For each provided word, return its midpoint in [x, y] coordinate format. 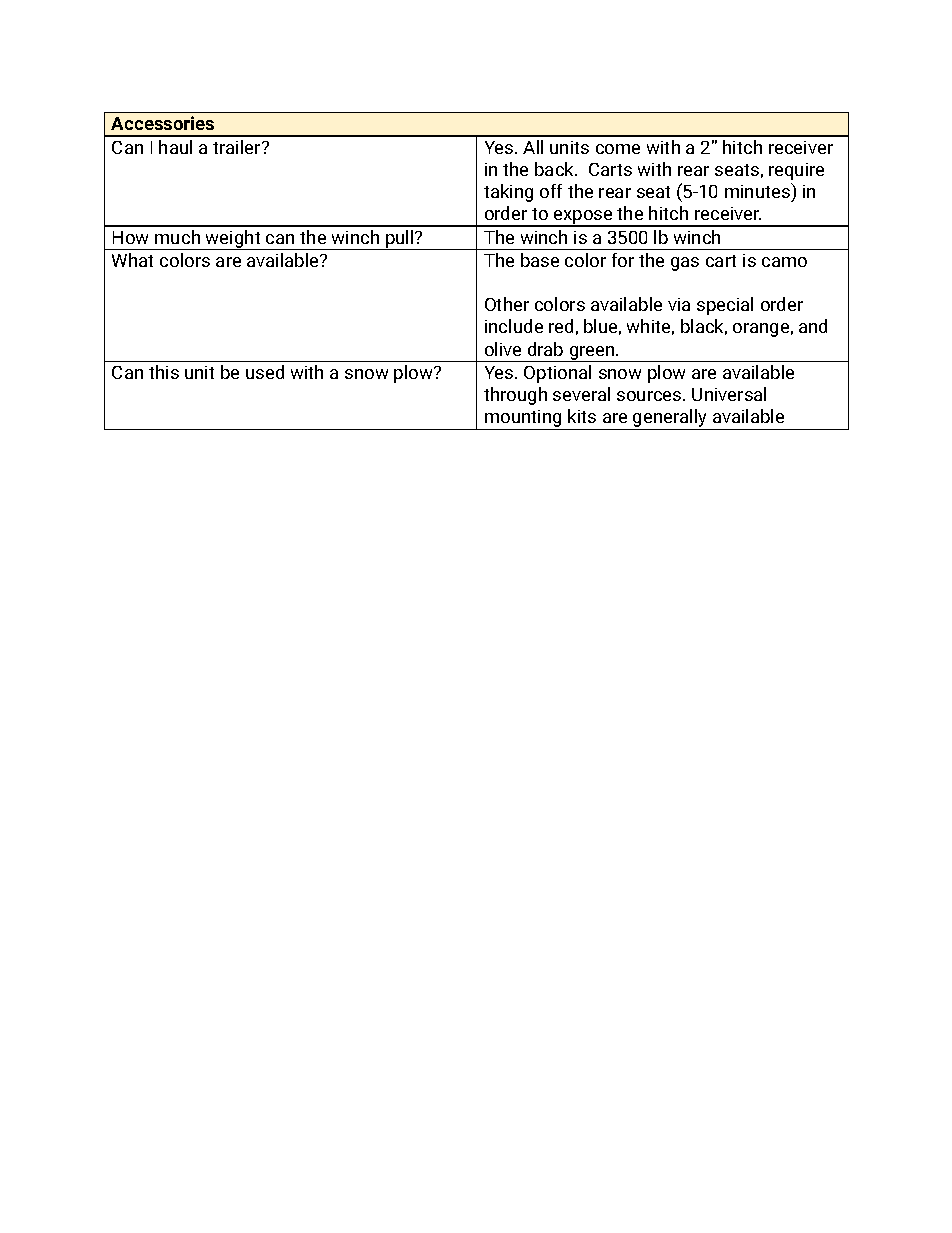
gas [685, 264]
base [540, 260]
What [132, 260]
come [618, 149]
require [796, 171]
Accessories [162, 123]
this [164, 372]
